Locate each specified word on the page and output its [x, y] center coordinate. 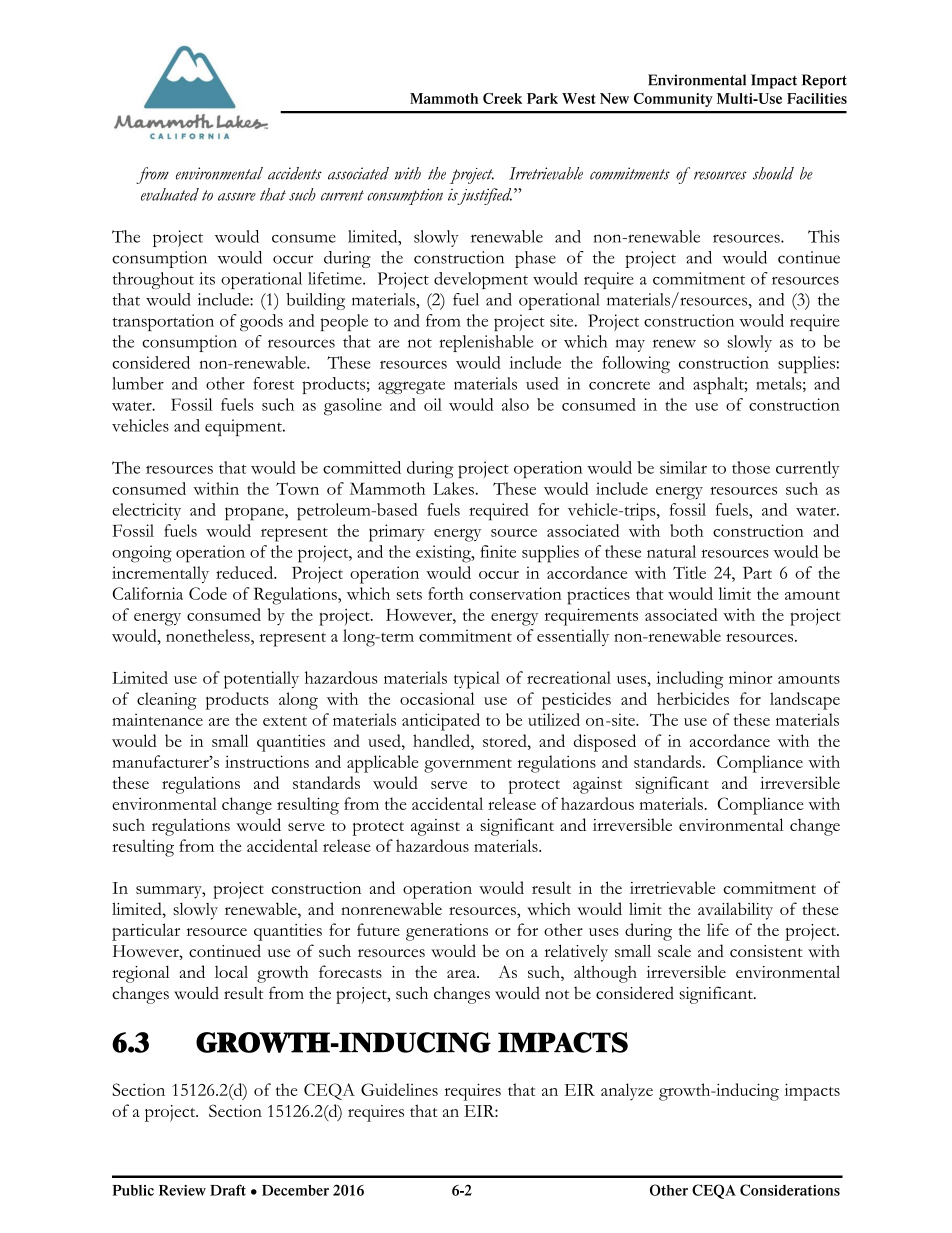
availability [735, 911]
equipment [244, 427]
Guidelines [399, 1089]
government [468, 766]
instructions [267, 761]
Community [673, 100]
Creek [502, 98]
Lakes [453, 488]
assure [237, 197]
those [751, 467]
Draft [228, 1190]
